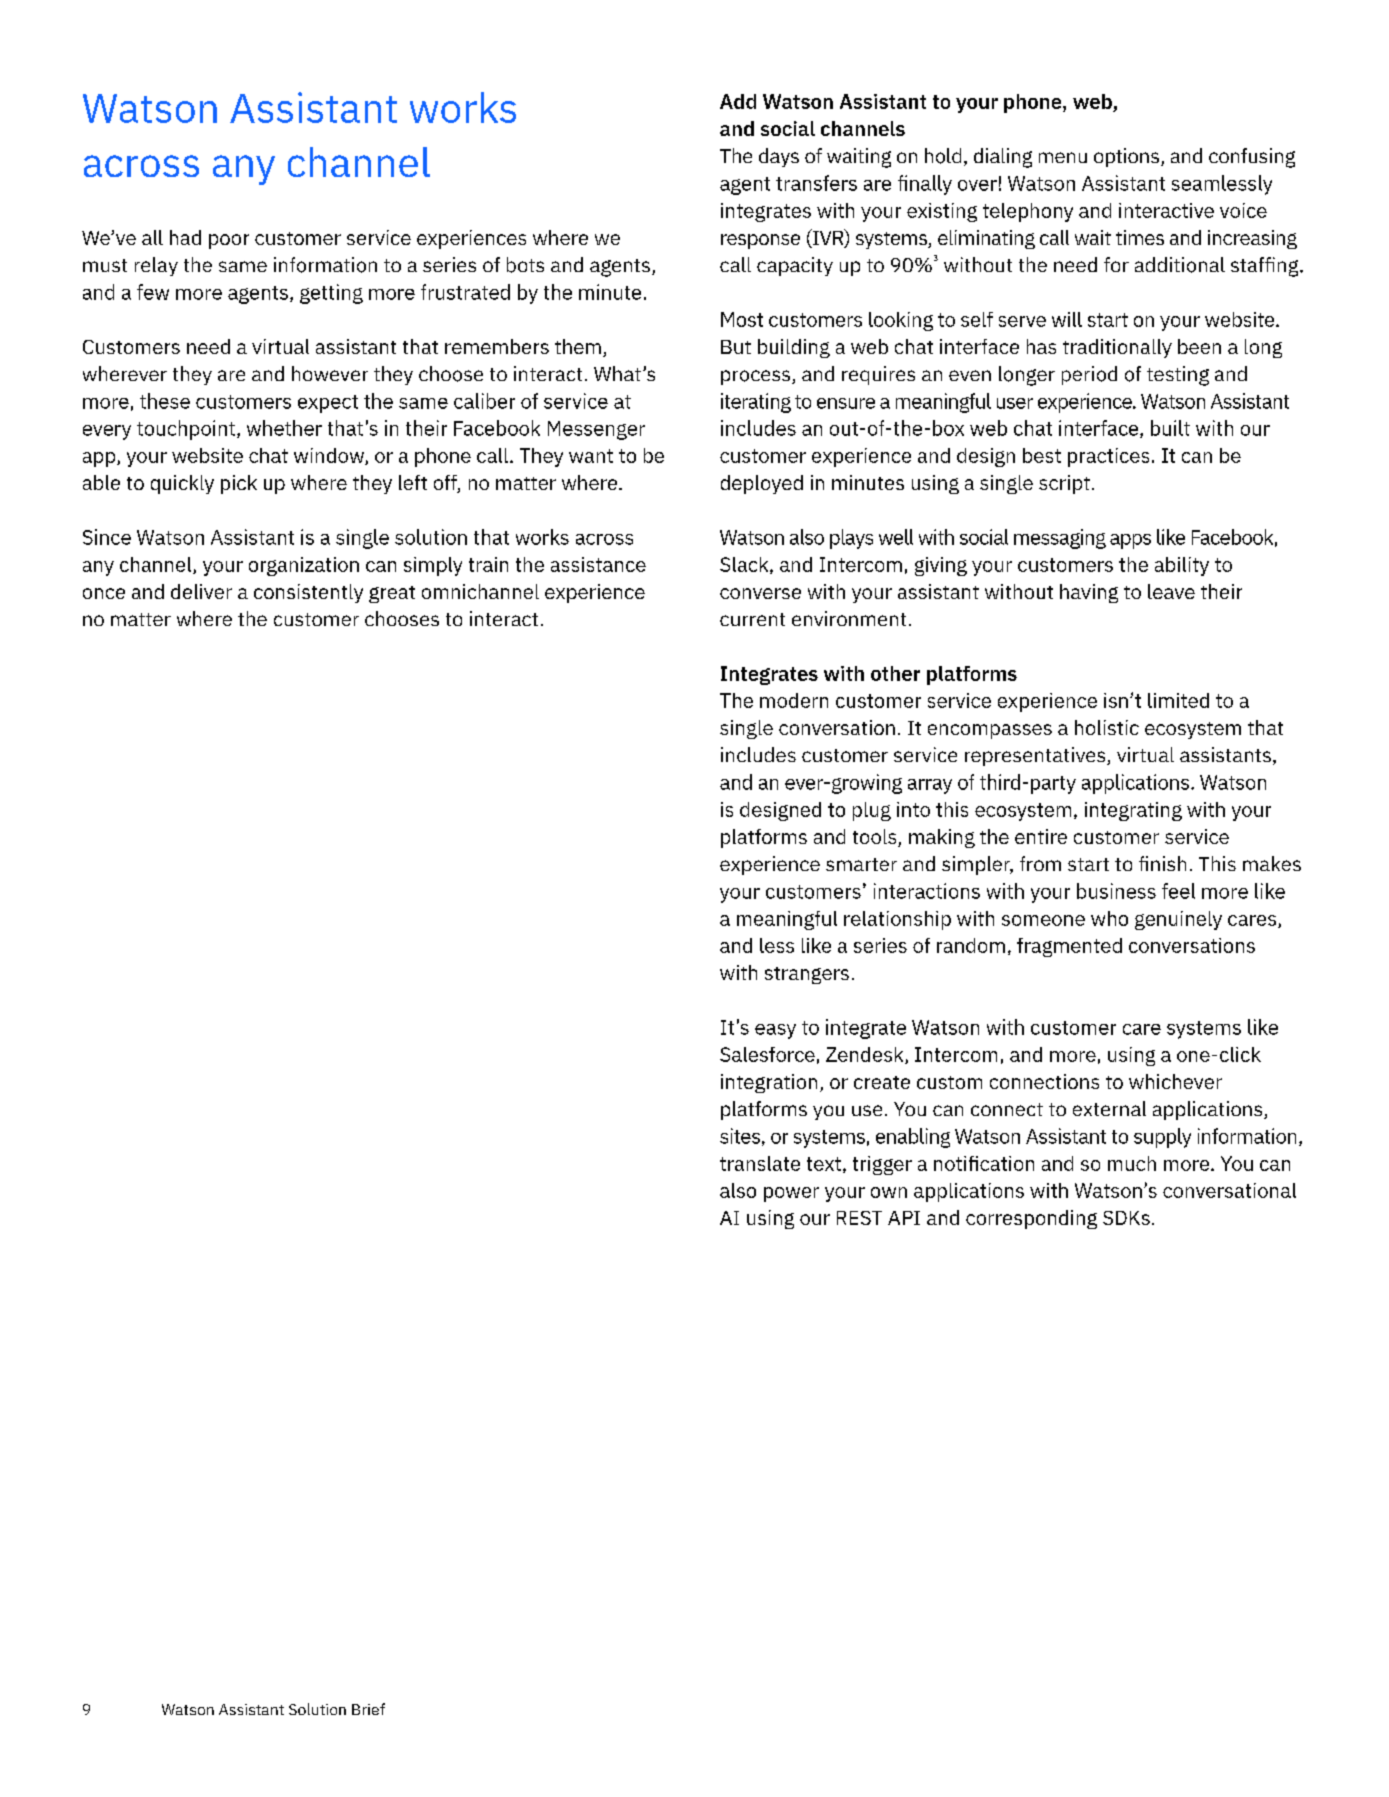  What do you see at coordinates (229, 241) in the page?
I see `poor` at bounding box center [229, 241].
